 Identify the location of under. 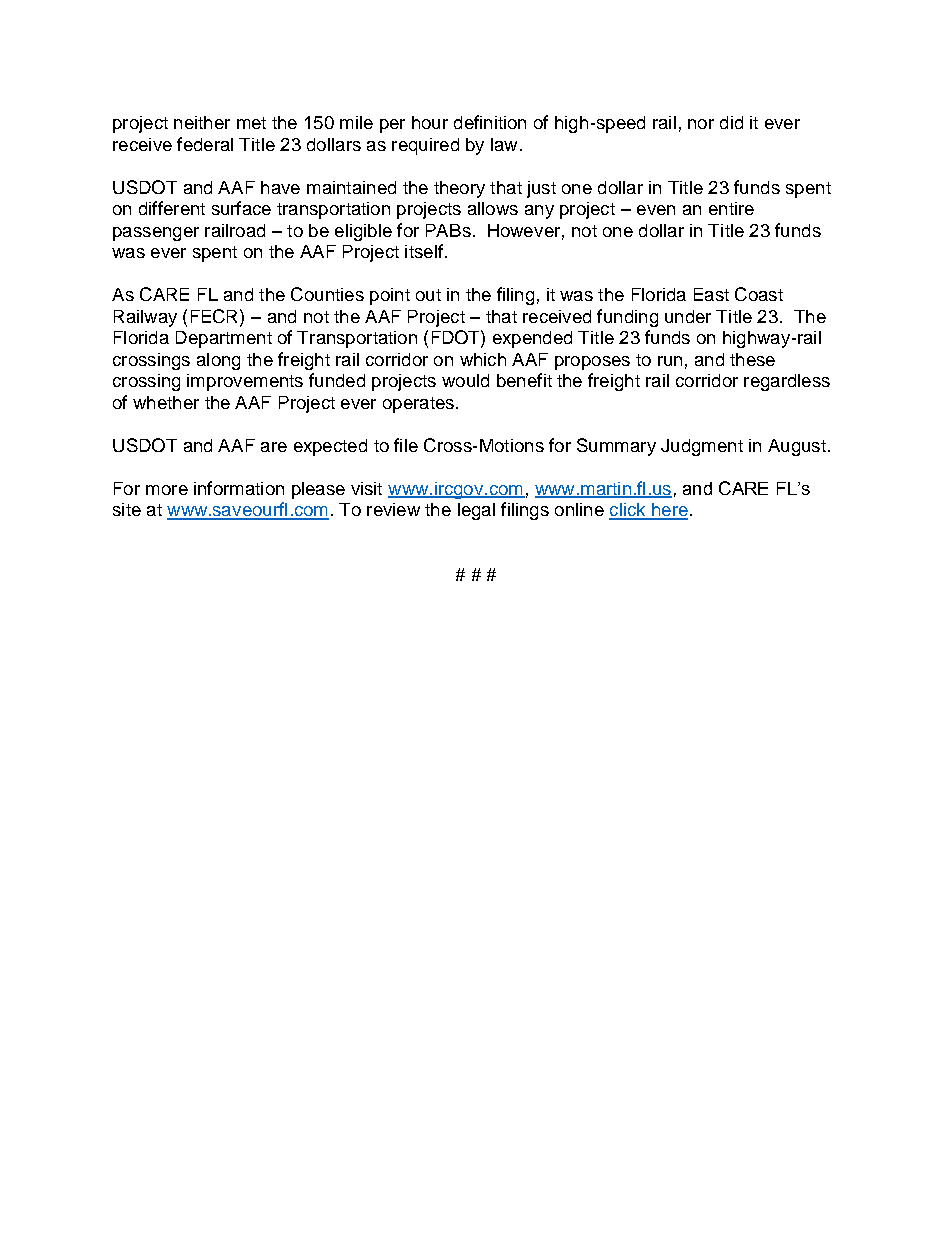
(688, 316).
